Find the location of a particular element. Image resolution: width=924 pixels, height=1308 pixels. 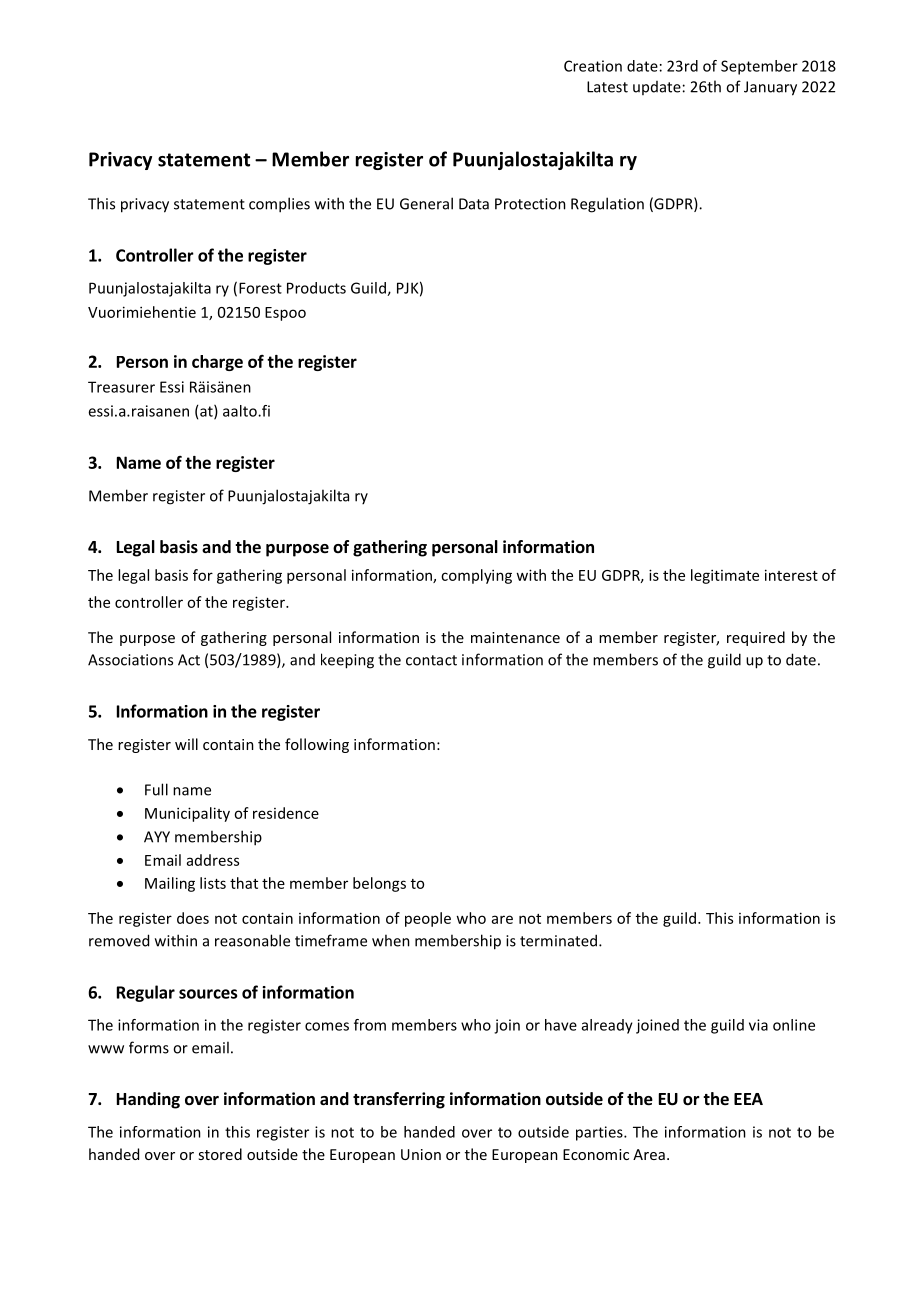

Handing is located at coordinates (148, 1100).
